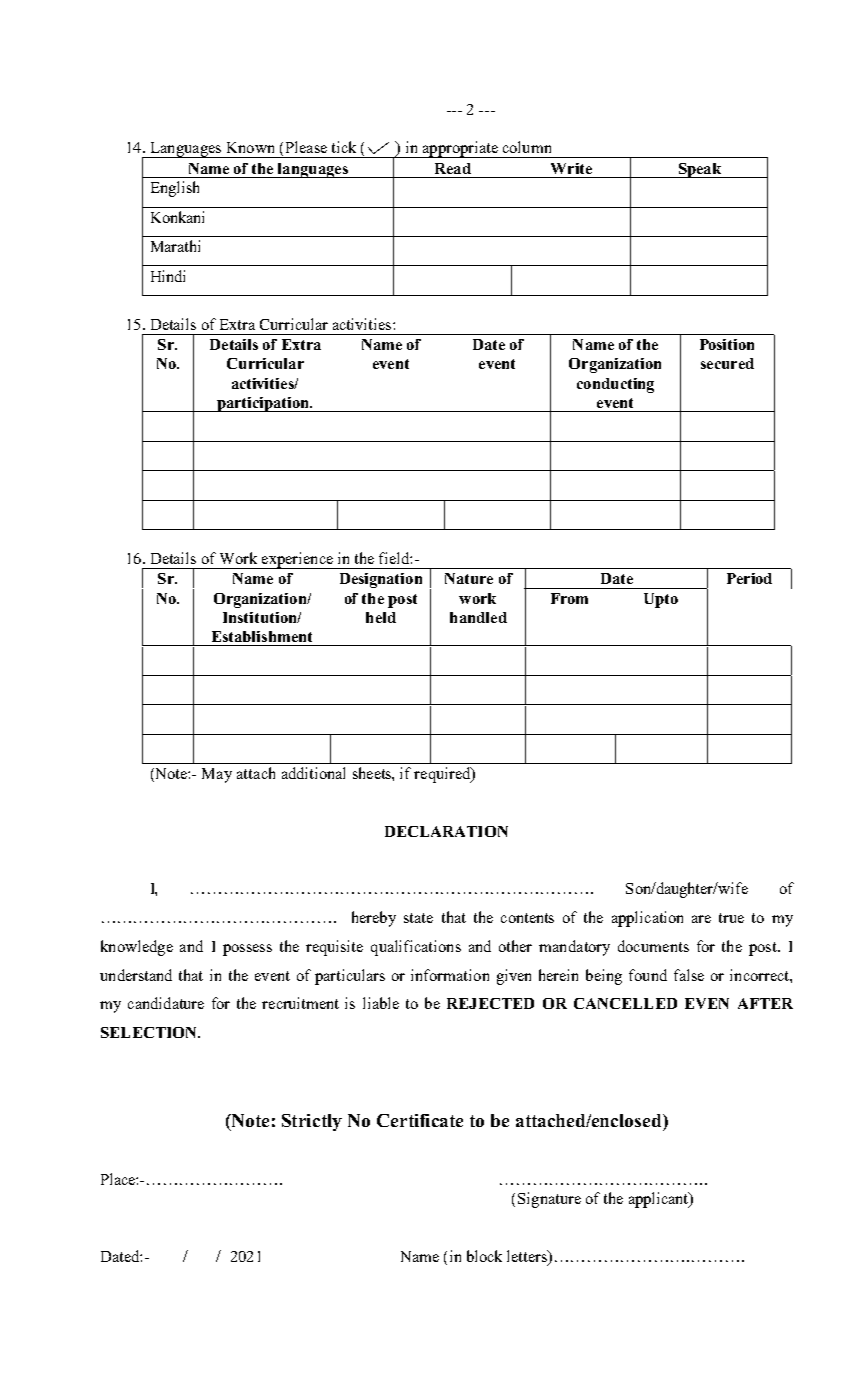 The image size is (849, 1400). What do you see at coordinates (175, 189) in the screenshot?
I see `English` at bounding box center [175, 189].
